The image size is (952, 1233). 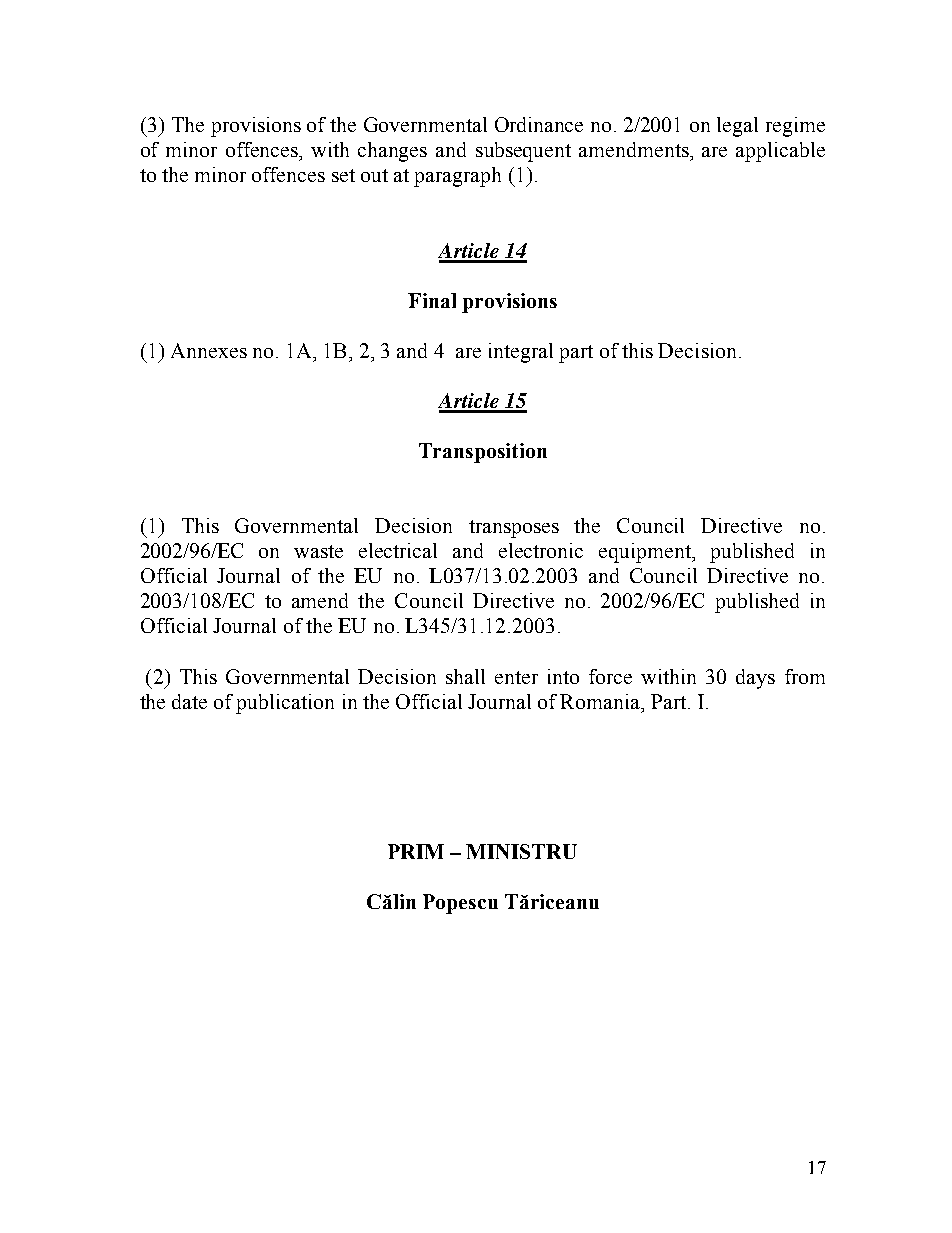 I want to click on waste, so click(x=318, y=551).
